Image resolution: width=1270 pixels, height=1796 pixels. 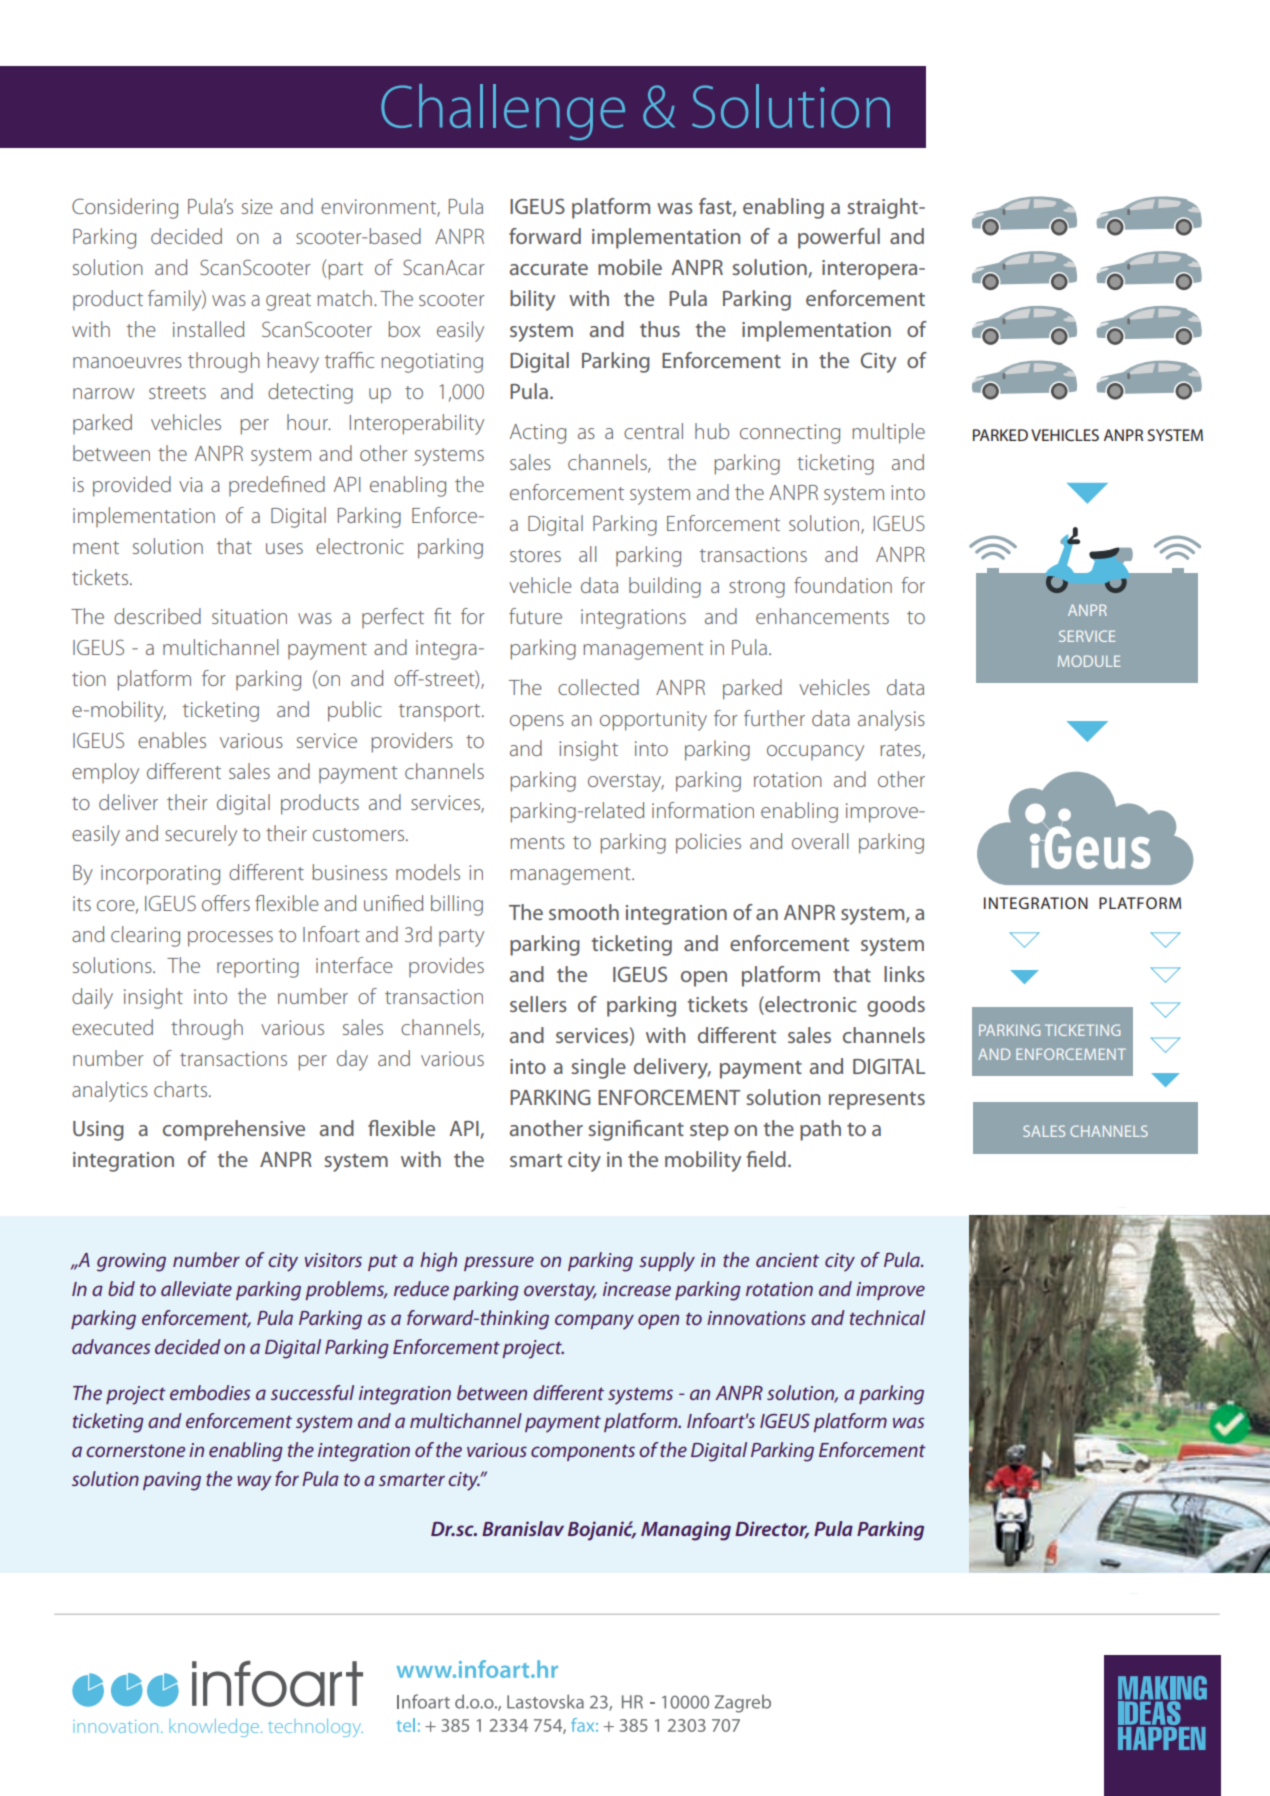 I want to click on opportunity, so click(x=653, y=721).
